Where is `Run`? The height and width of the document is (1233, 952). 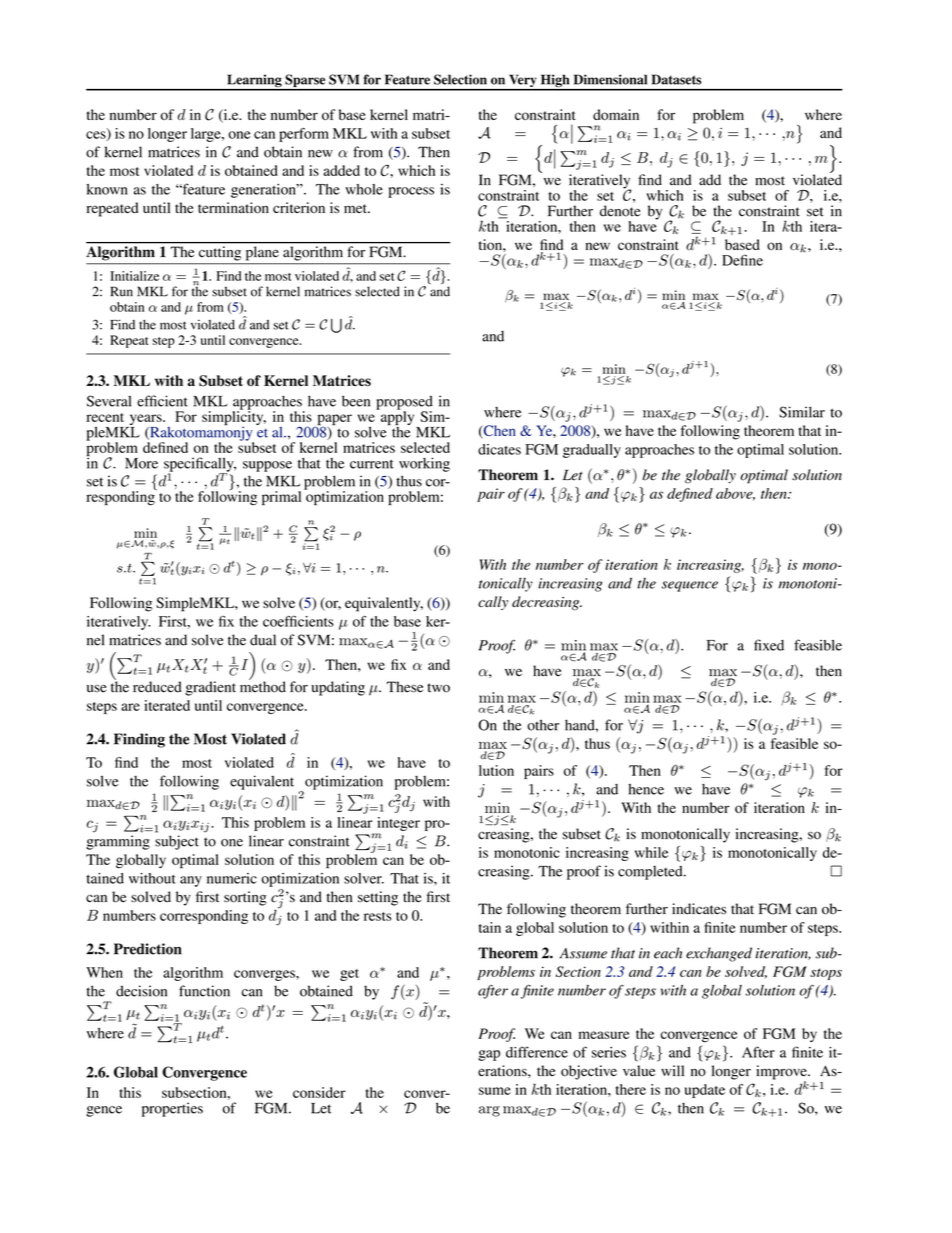 Run is located at coordinates (122, 291).
